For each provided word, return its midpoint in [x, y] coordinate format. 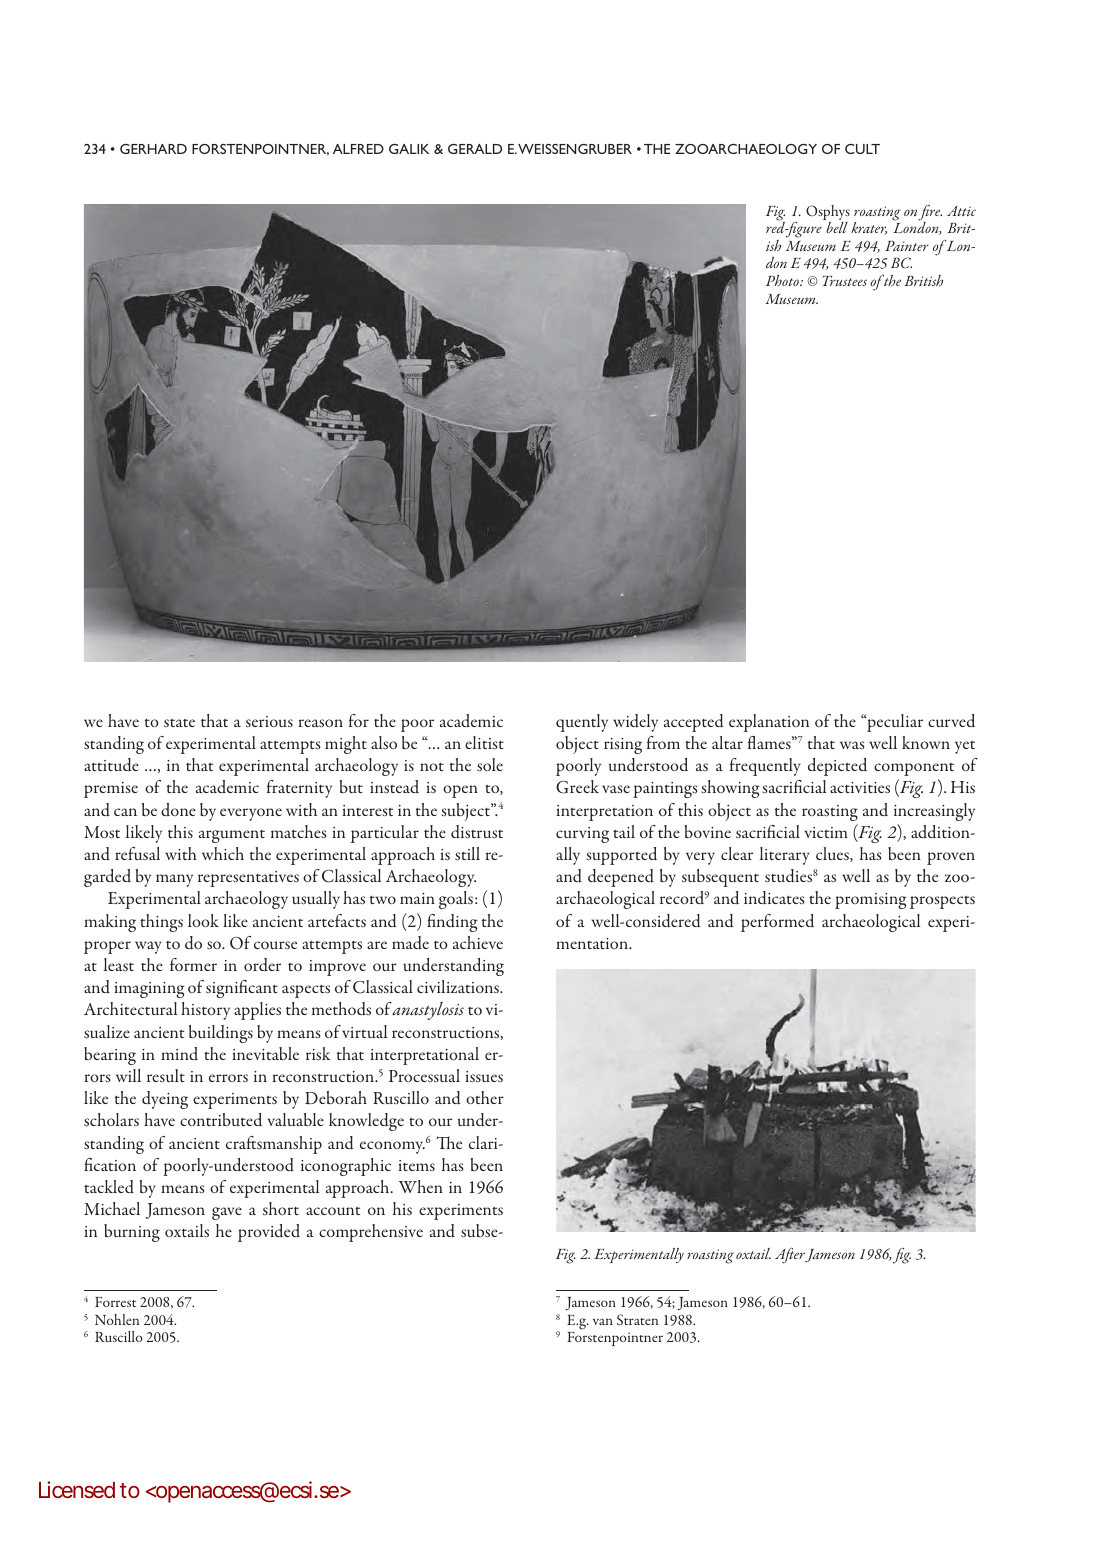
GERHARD [153, 149]
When [421, 1186]
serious [269, 721]
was [852, 745]
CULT [862, 149]
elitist [484, 742]
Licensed [77, 1489]
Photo [783, 280]
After [790, 1256]
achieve [478, 942]
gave [227, 1213]
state [179, 723]
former [193, 964]
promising [871, 901]
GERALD [475, 149]
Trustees [844, 280]
